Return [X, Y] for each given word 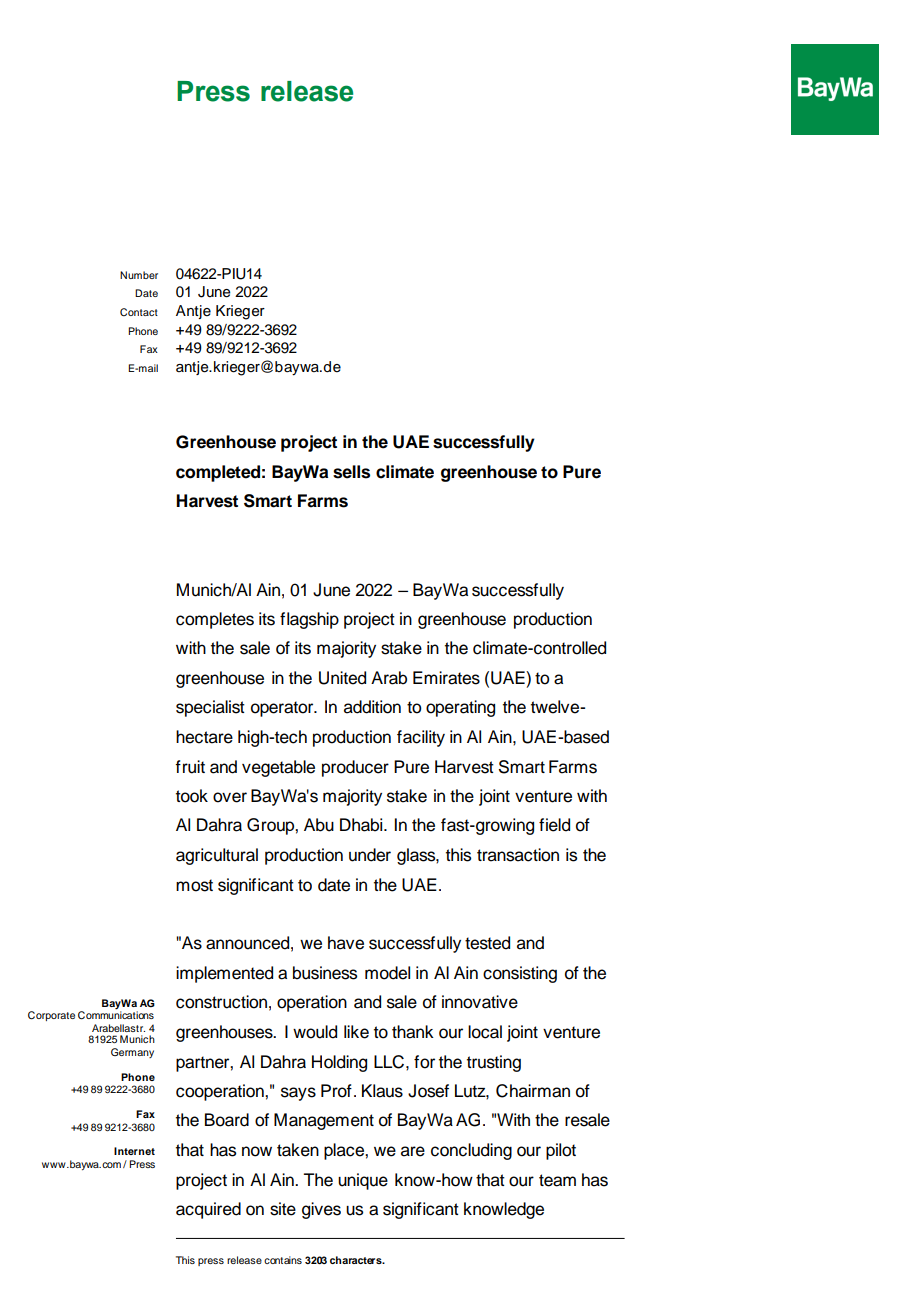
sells [351, 472]
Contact [139, 312]
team [557, 1180]
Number [139, 275]
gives [321, 1210]
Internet [134, 1151]
